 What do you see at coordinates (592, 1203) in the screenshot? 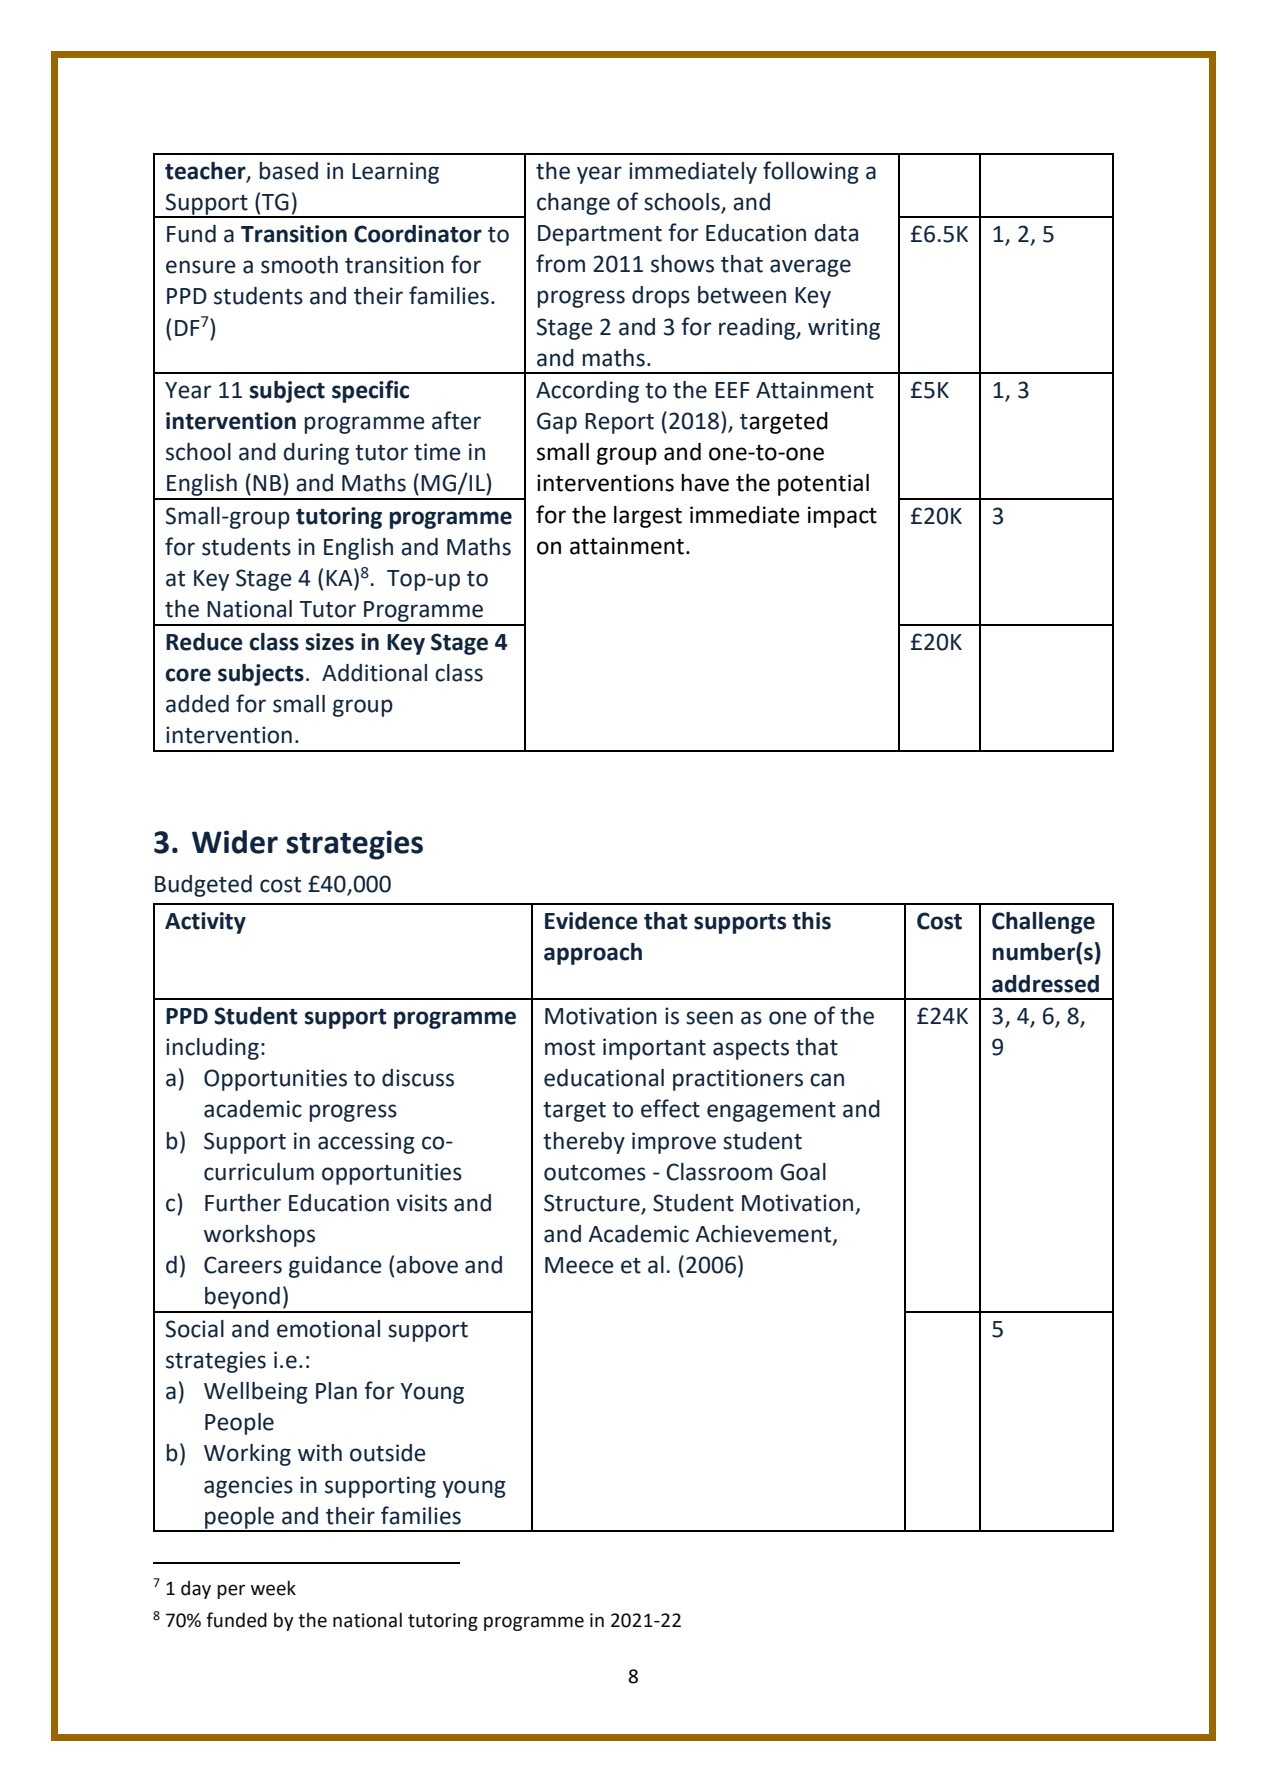
I see `Structure` at bounding box center [592, 1203].
